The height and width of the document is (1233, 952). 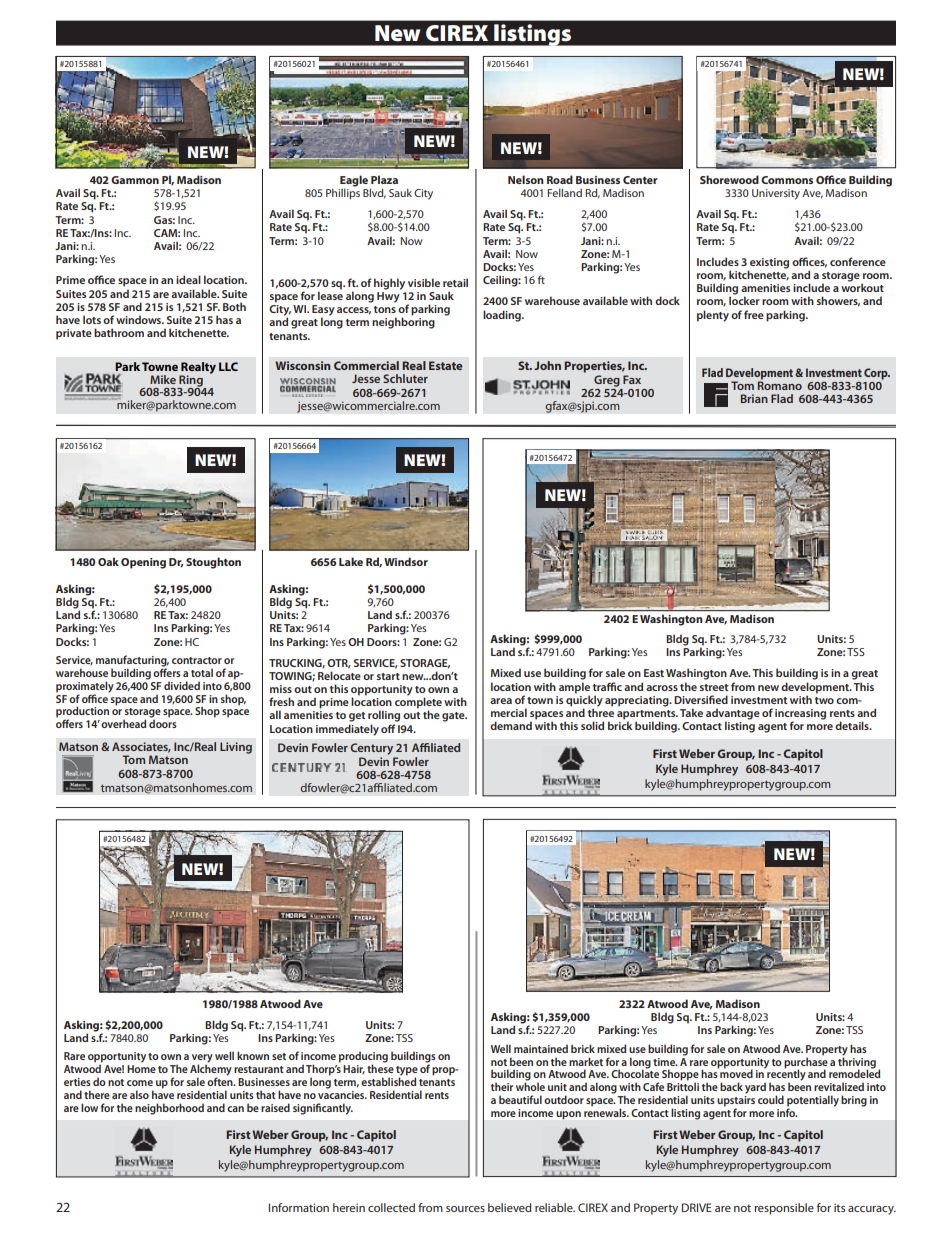 What do you see at coordinates (465, 1209) in the document?
I see `sources` at bounding box center [465, 1209].
